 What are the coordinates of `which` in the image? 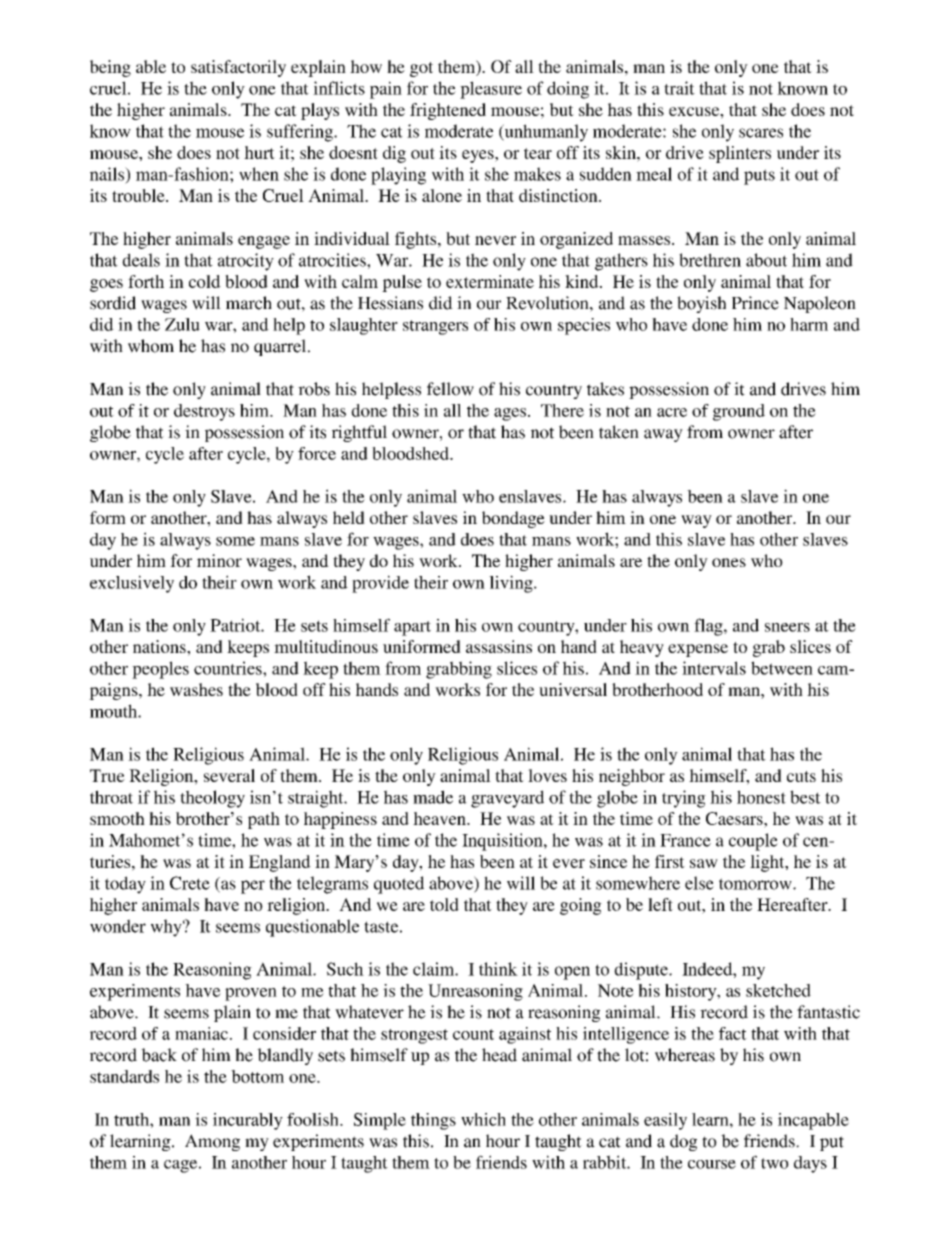 It's located at (483, 1119).
